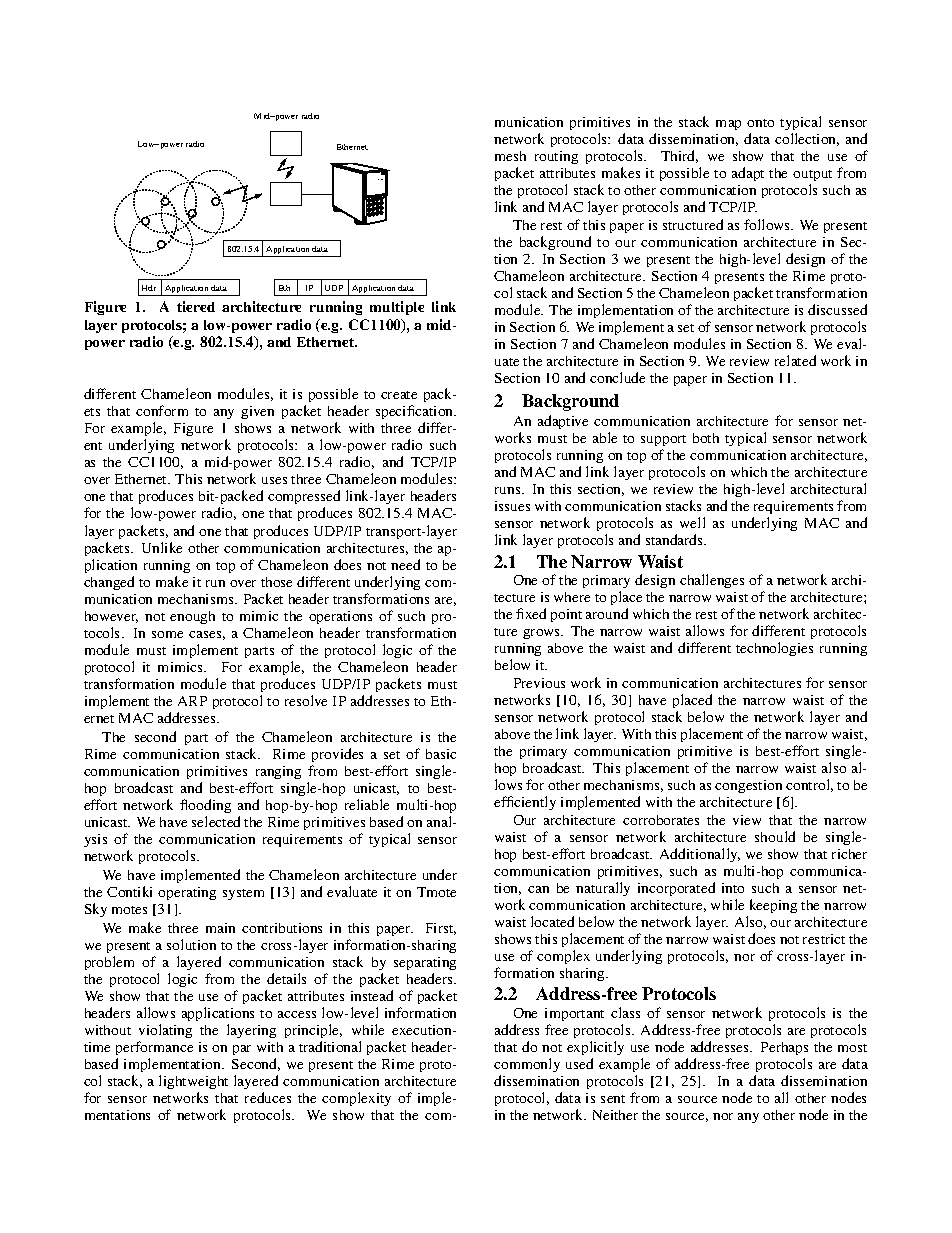 The height and width of the page is (1233, 952). What do you see at coordinates (795, 360) in the page?
I see `related` at bounding box center [795, 360].
